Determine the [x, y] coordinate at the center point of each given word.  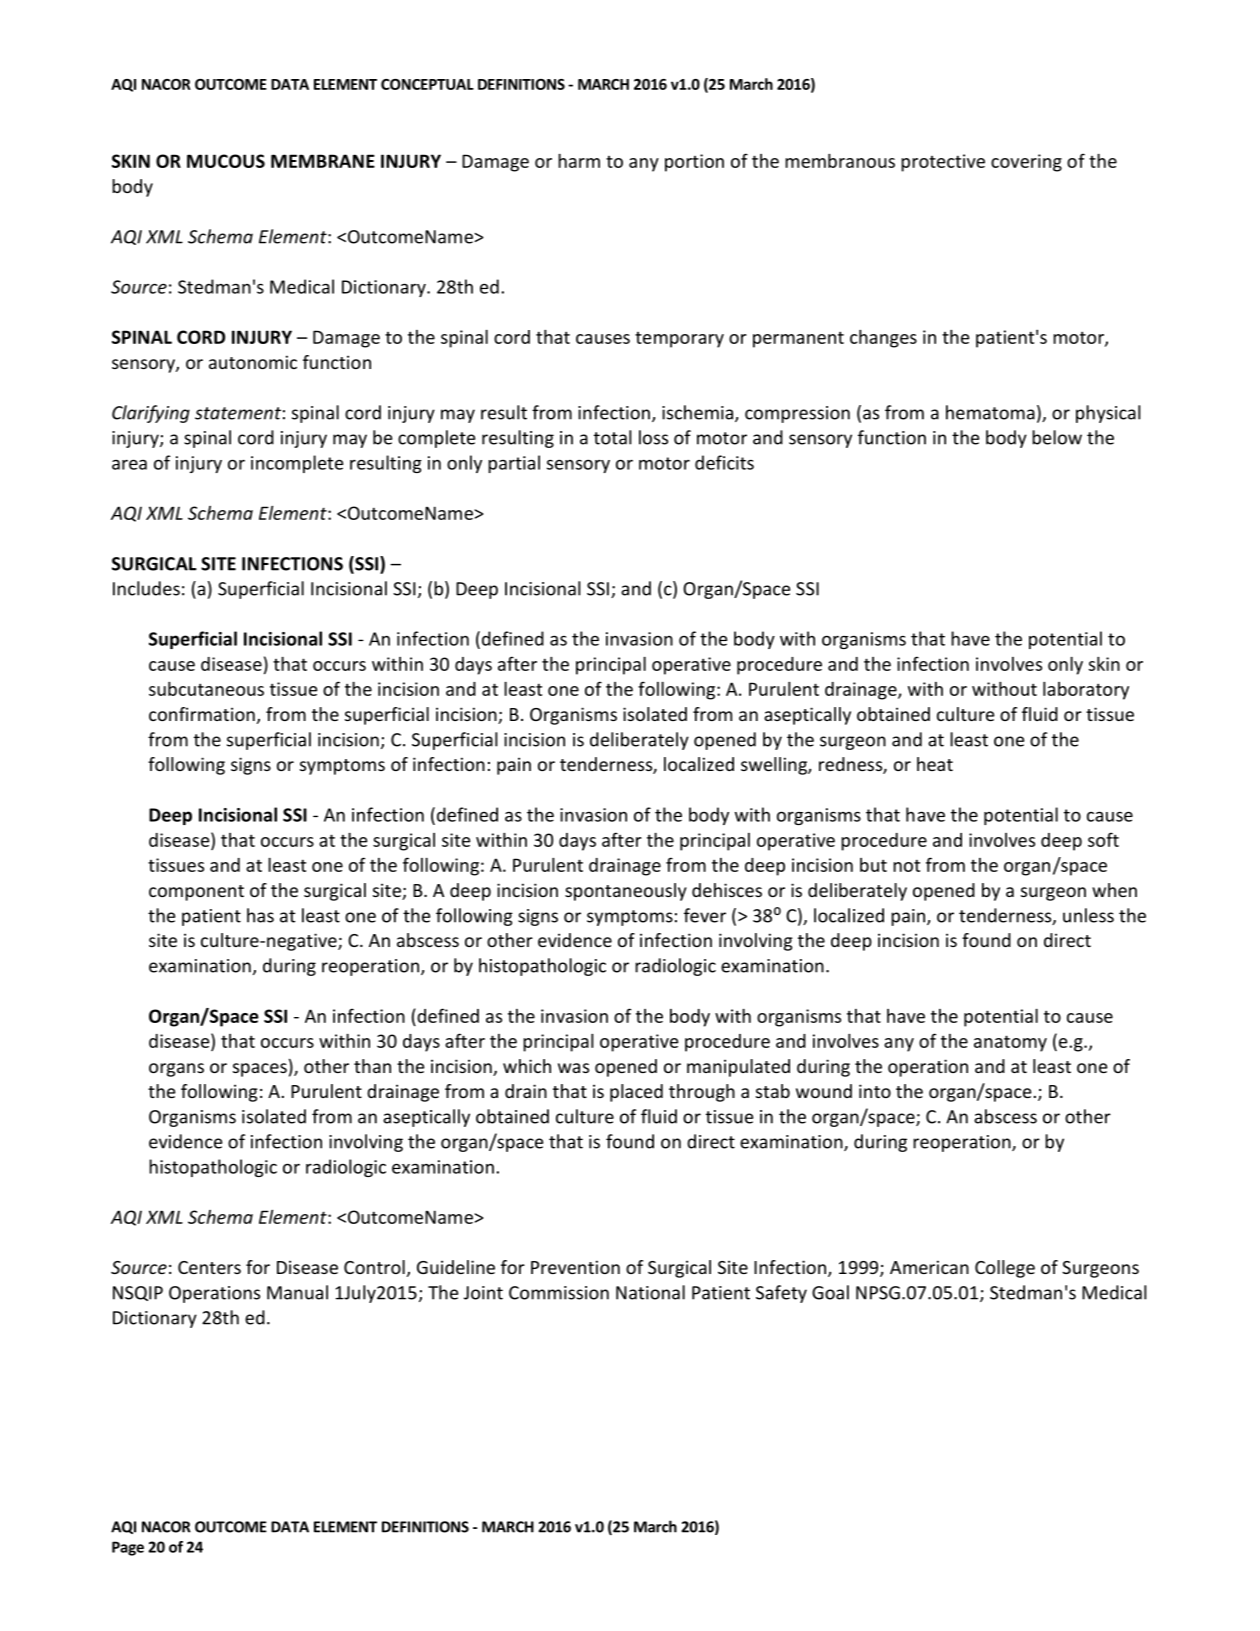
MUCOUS [226, 161]
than [372, 1066]
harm [579, 161]
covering [1026, 163]
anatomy [1010, 1043]
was [573, 1068]
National [650, 1292]
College [1005, 1269]
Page [128, 1548]
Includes [146, 588]
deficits [724, 462]
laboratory [1086, 691]
